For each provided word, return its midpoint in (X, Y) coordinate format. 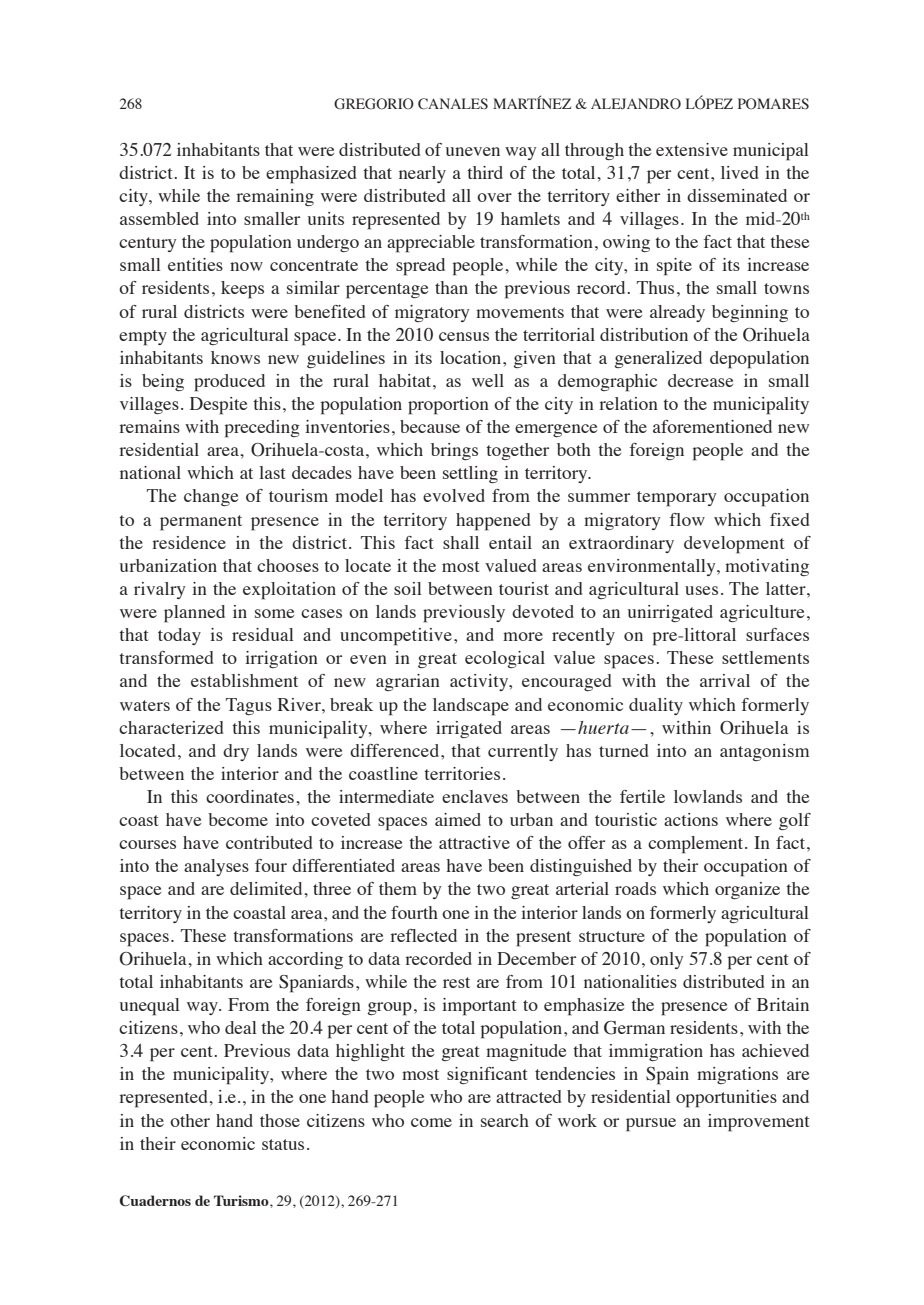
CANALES (453, 104)
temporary (676, 499)
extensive (692, 149)
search (505, 1120)
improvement (758, 1123)
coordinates (250, 796)
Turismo (242, 1200)
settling (470, 474)
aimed (458, 819)
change (211, 497)
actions (691, 819)
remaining (275, 197)
